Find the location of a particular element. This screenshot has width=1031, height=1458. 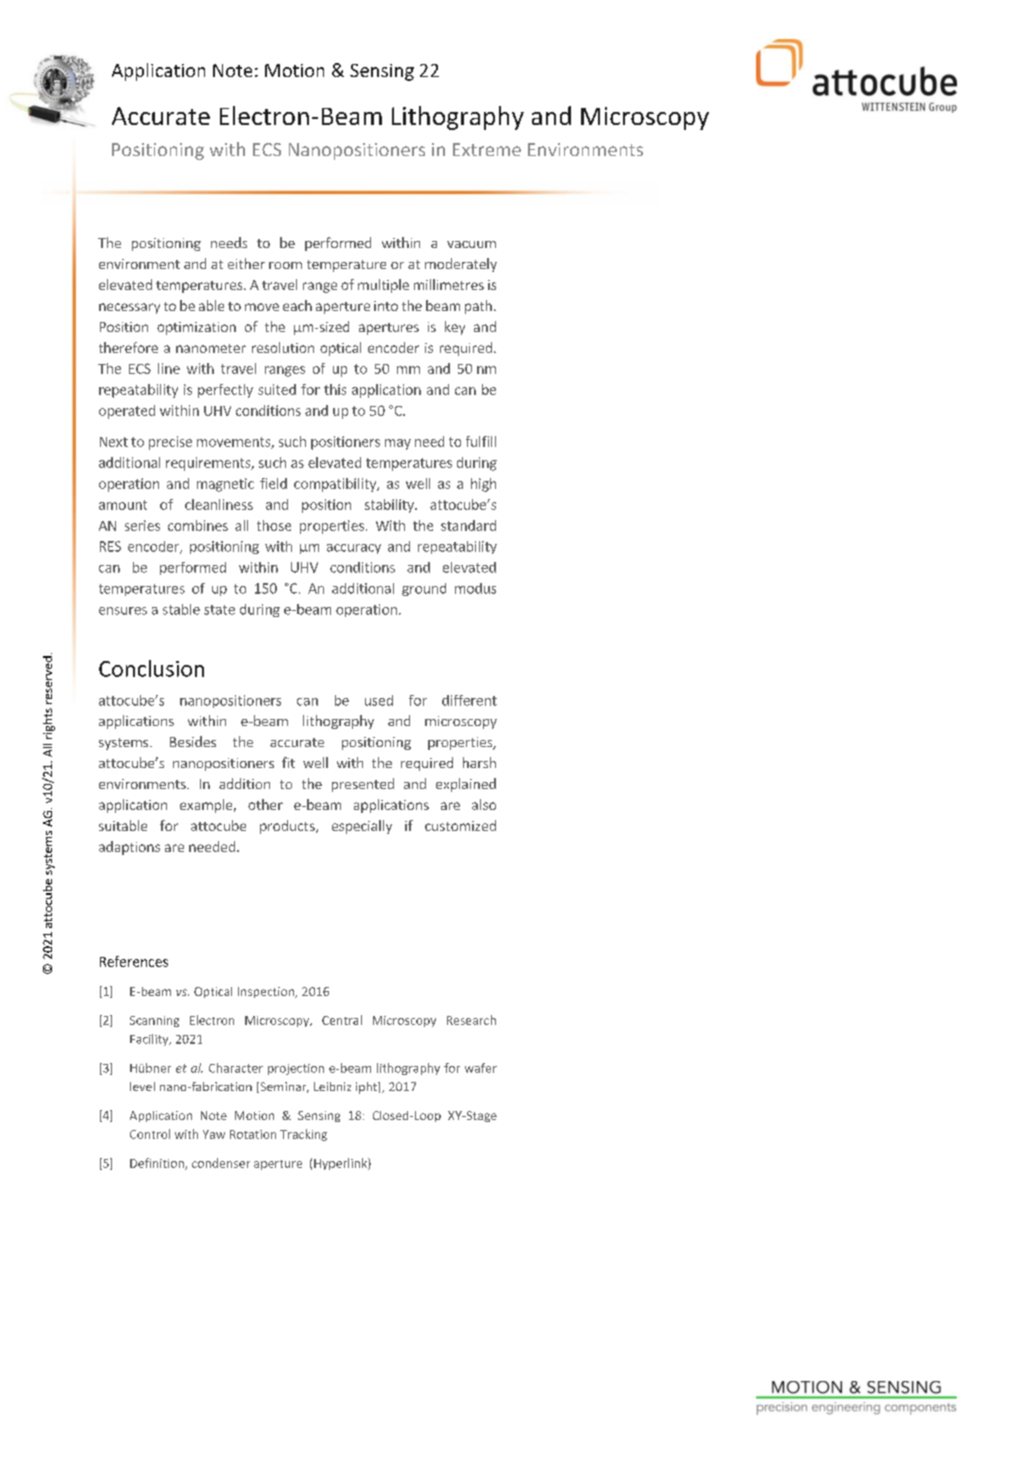

field is located at coordinates (273, 483).
